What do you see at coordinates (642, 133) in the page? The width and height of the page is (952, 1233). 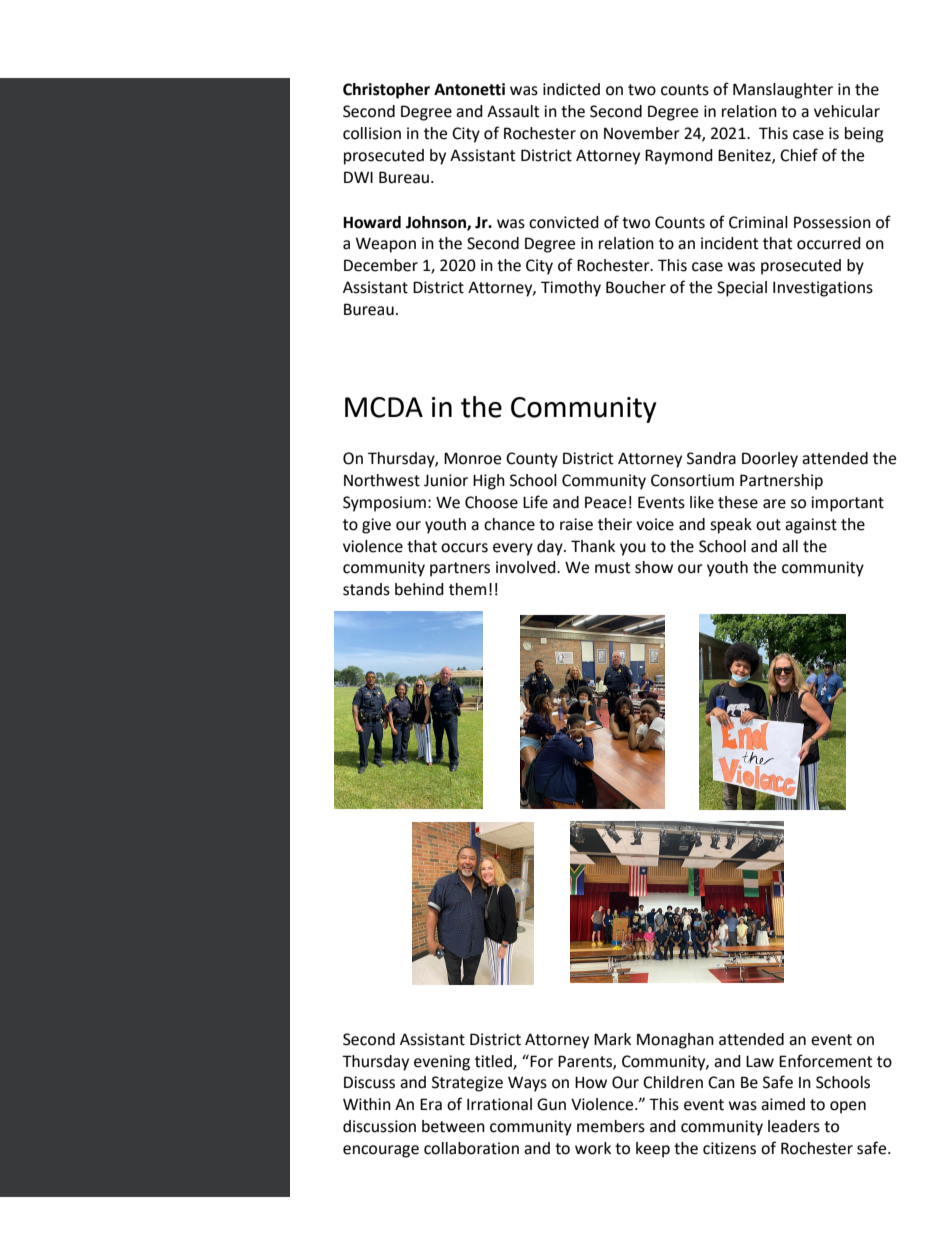 I see `November` at bounding box center [642, 133].
